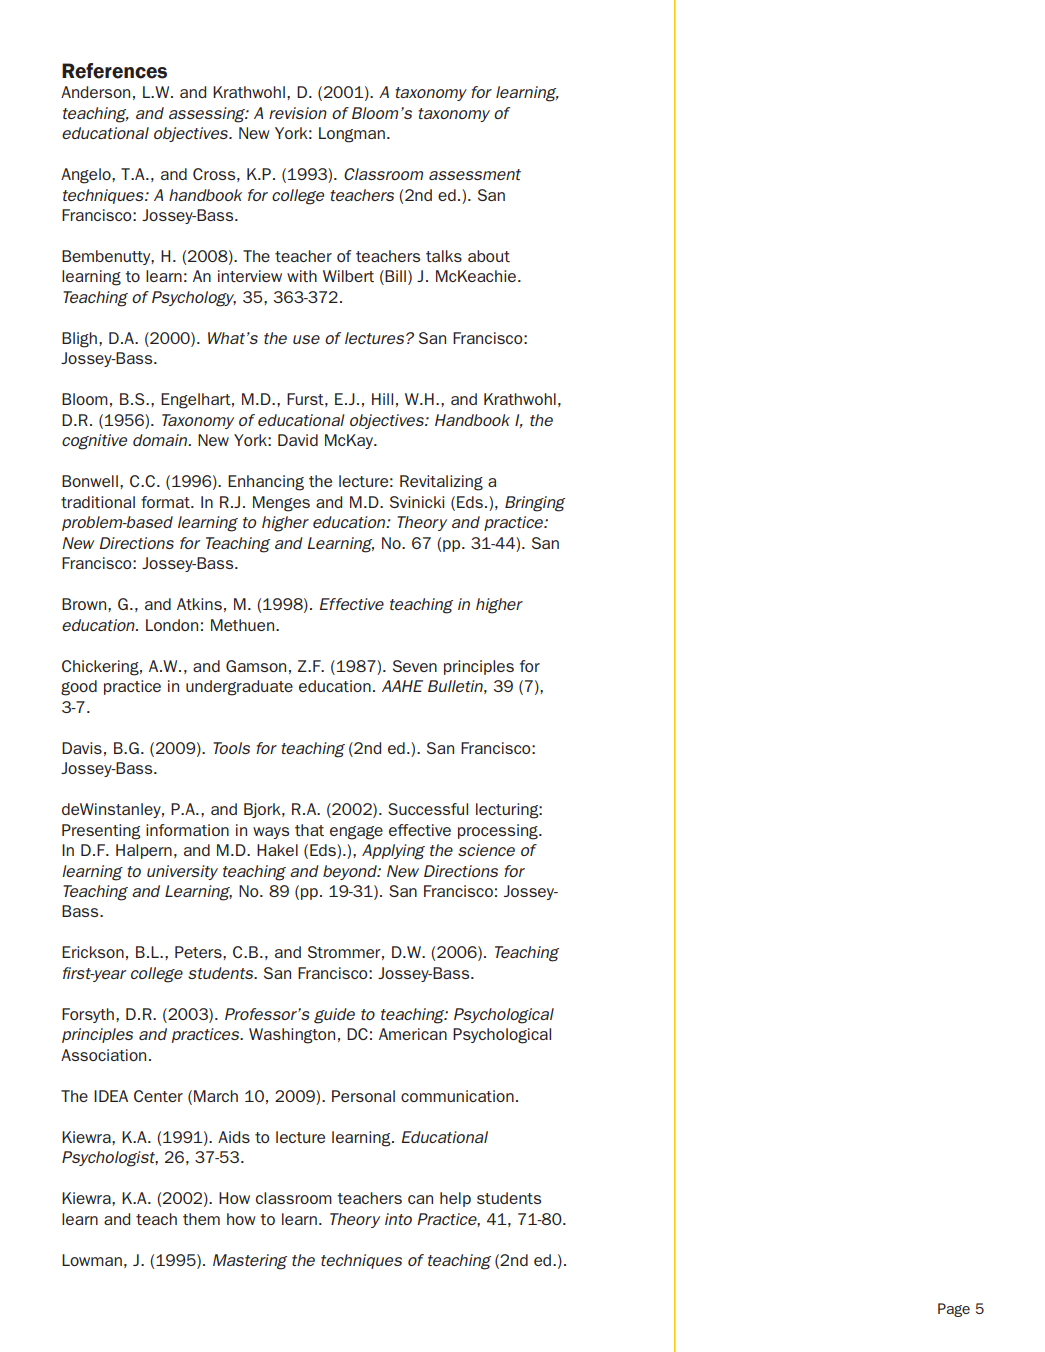  Describe the element at coordinates (114, 71) in the screenshot. I see `References` at that location.
